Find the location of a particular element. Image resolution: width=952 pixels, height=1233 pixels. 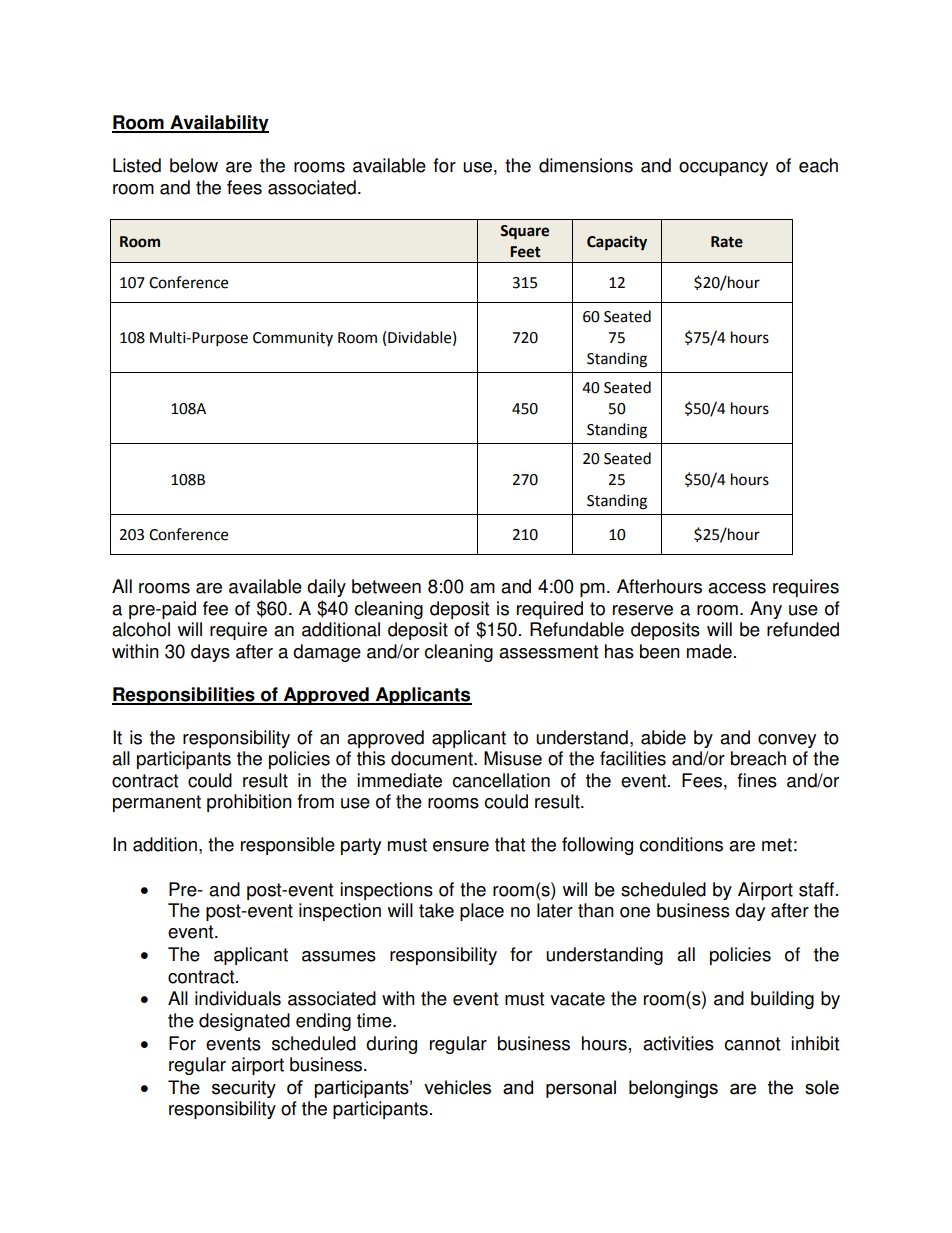

between is located at coordinates (386, 586).
